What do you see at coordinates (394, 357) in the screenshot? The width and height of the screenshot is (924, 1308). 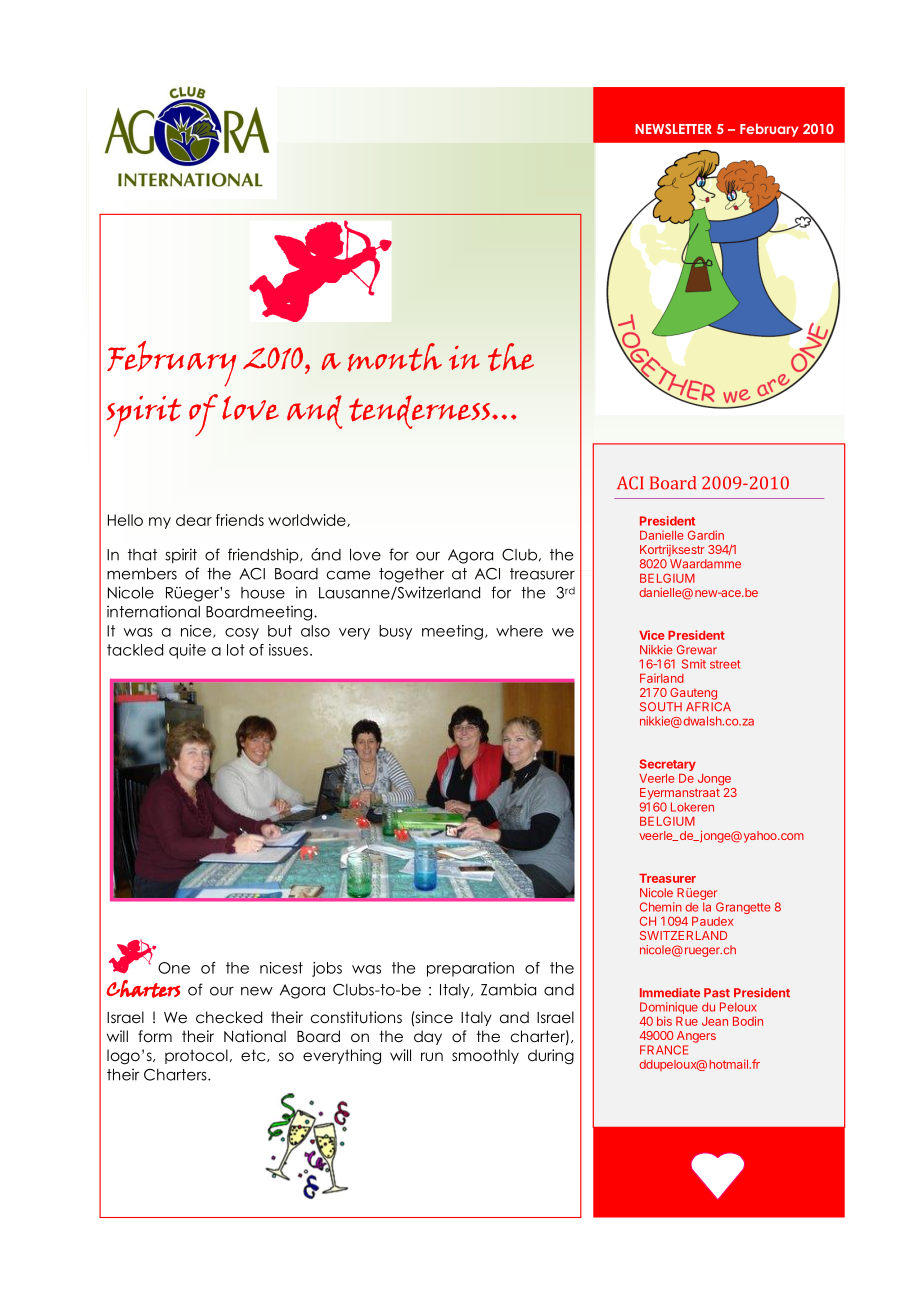 I see `month` at bounding box center [394, 357].
